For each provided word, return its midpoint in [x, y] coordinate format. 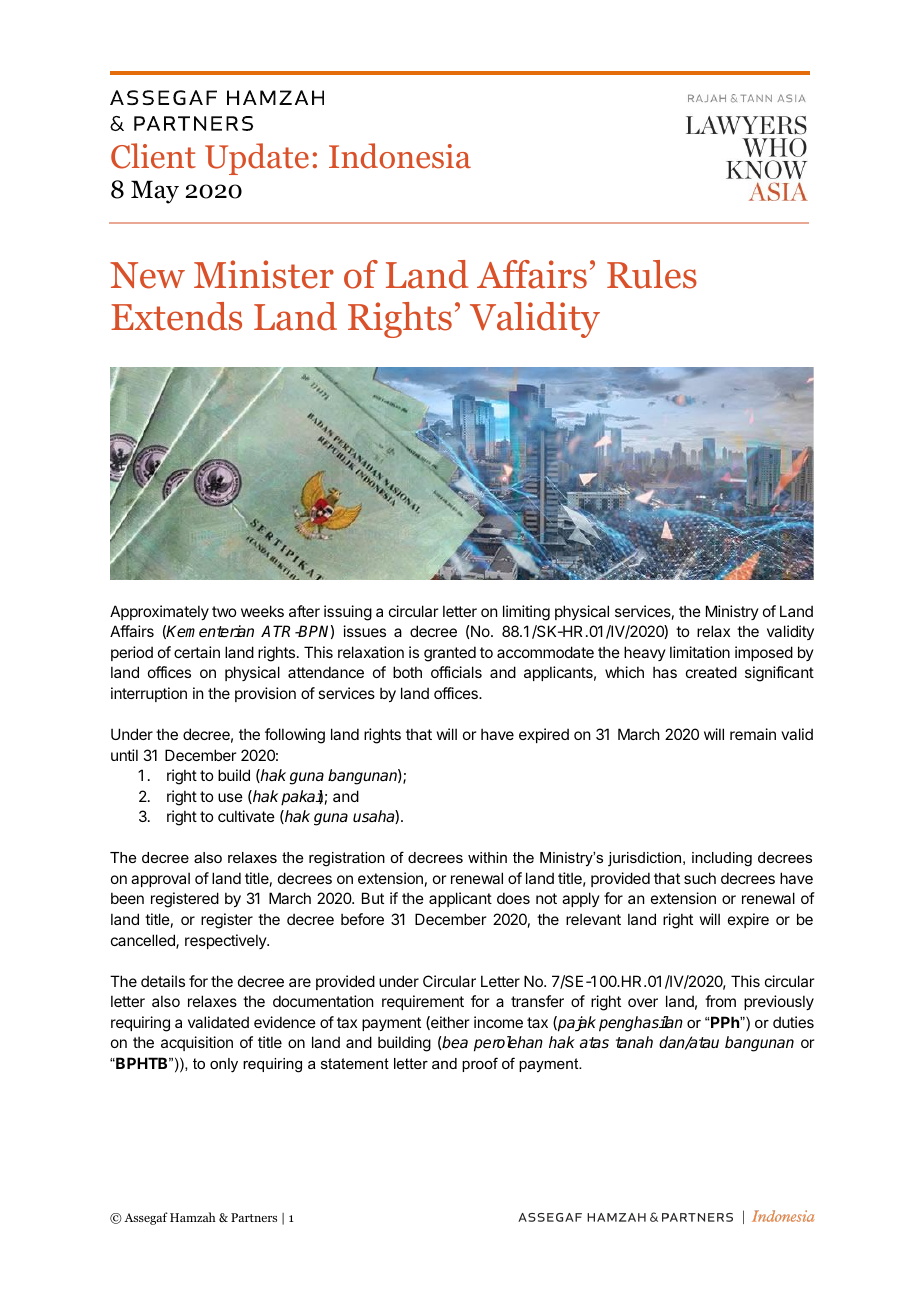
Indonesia [400, 156]
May [155, 192]
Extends [176, 316]
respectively [226, 941]
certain [197, 652]
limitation [700, 652]
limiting [526, 613]
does [513, 898]
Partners [254, 1217]
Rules [652, 274]
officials [456, 672]
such [700, 878]
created [711, 672]
